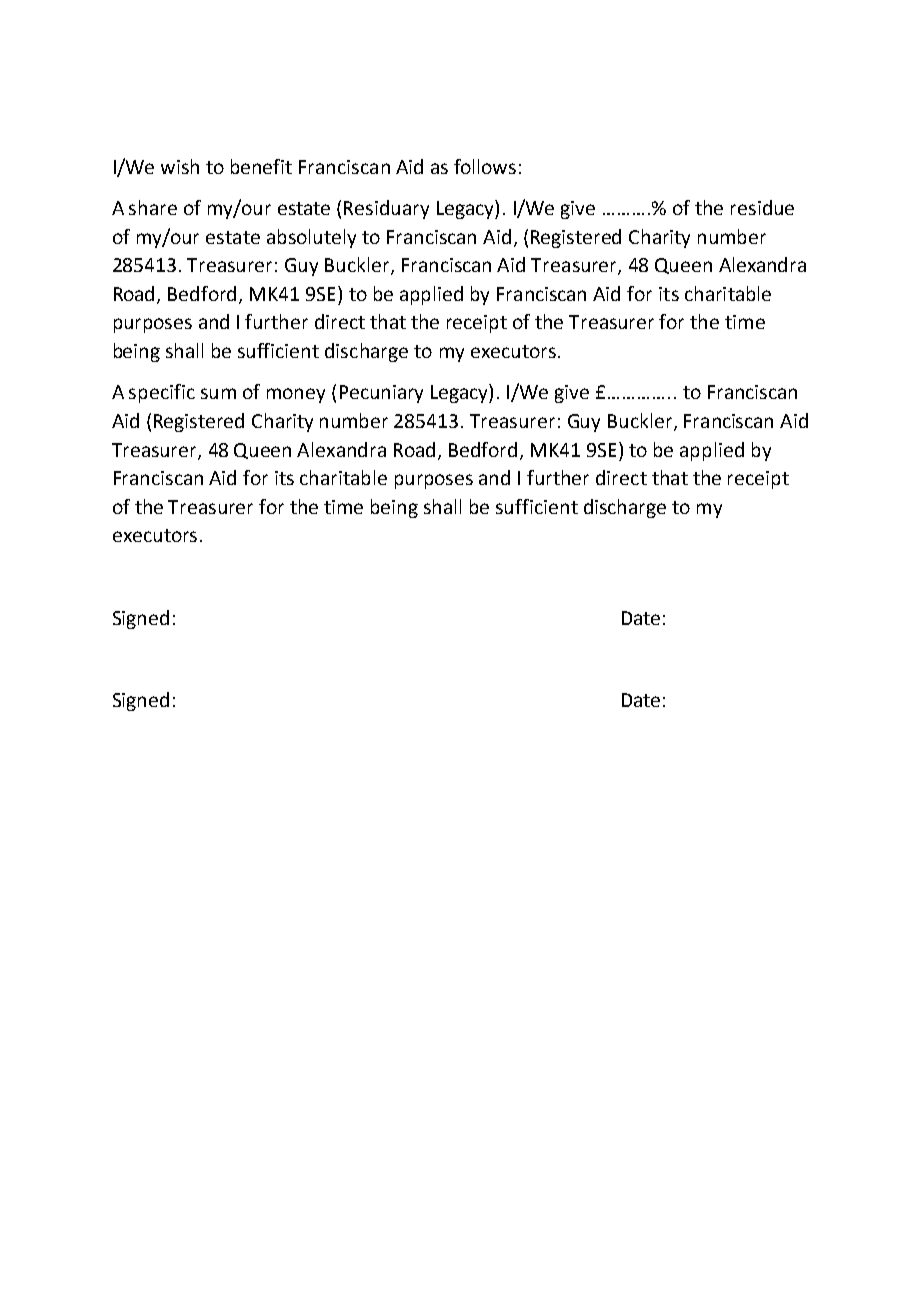 The width and height of the image is (924, 1308). What do you see at coordinates (261, 166) in the image?
I see `benefit` at bounding box center [261, 166].
